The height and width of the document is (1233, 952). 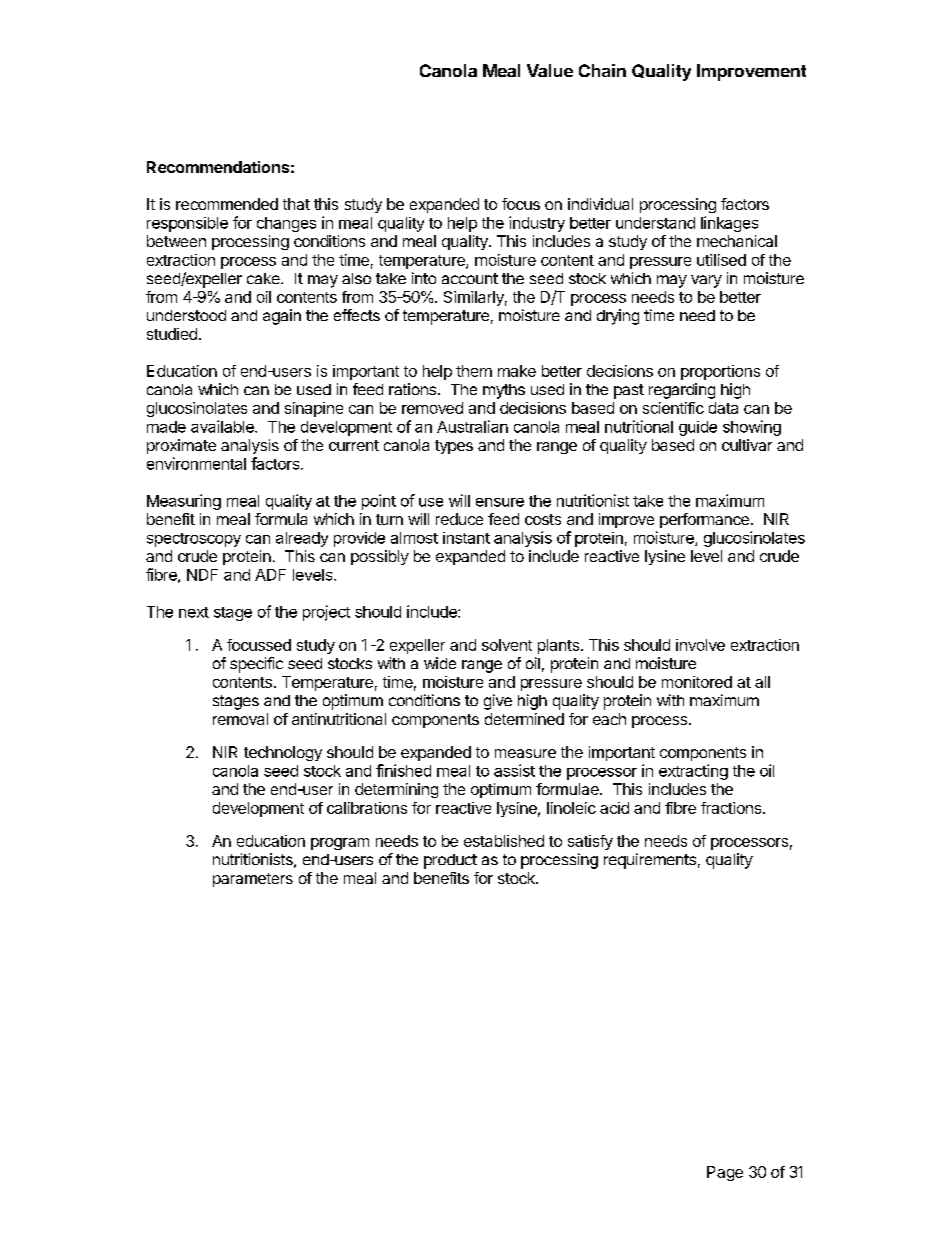 What do you see at coordinates (602, 70) in the document?
I see `Chain` at bounding box center [602, 70].
